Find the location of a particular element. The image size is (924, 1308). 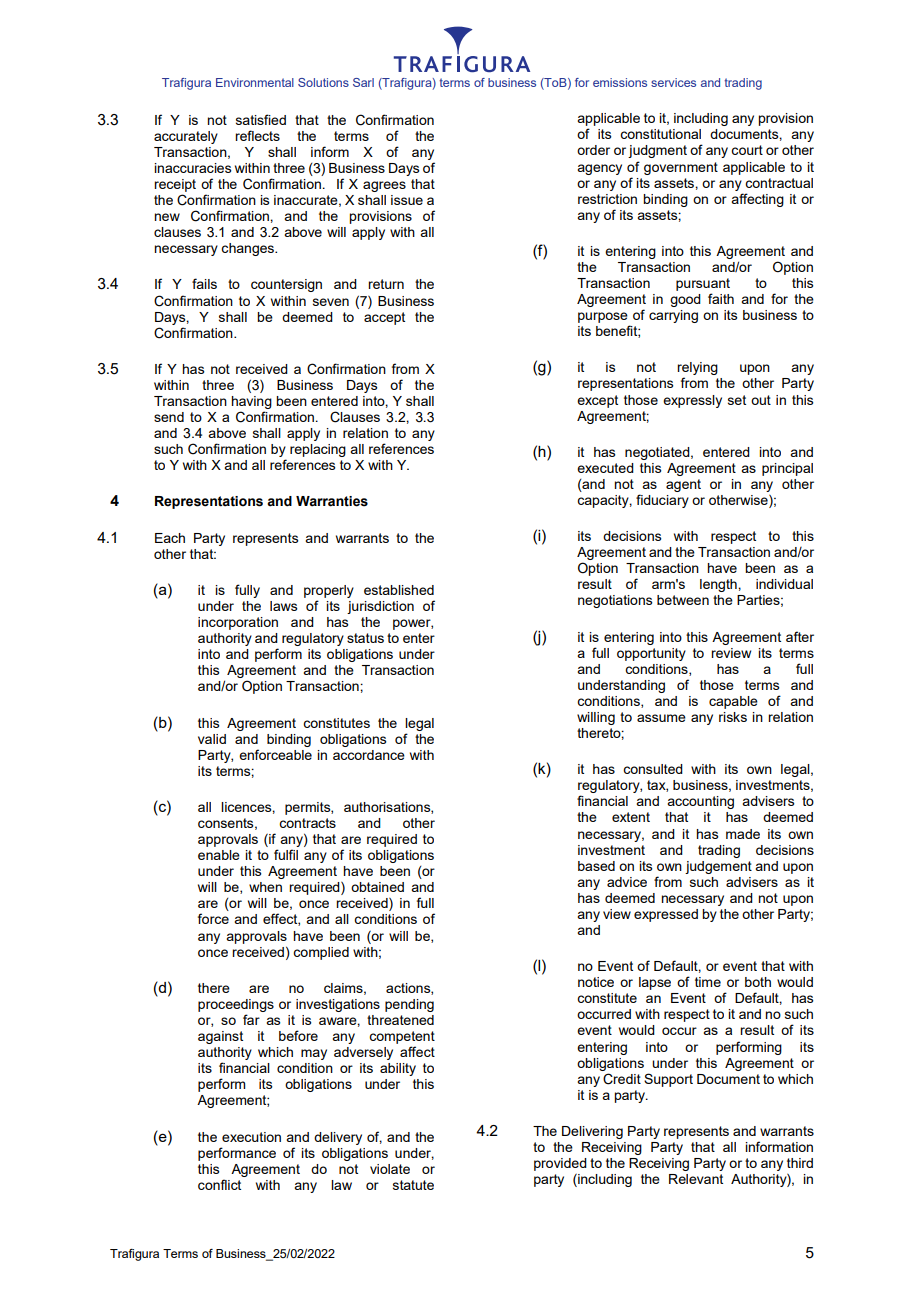

established is located at coordinates (399, 590).
